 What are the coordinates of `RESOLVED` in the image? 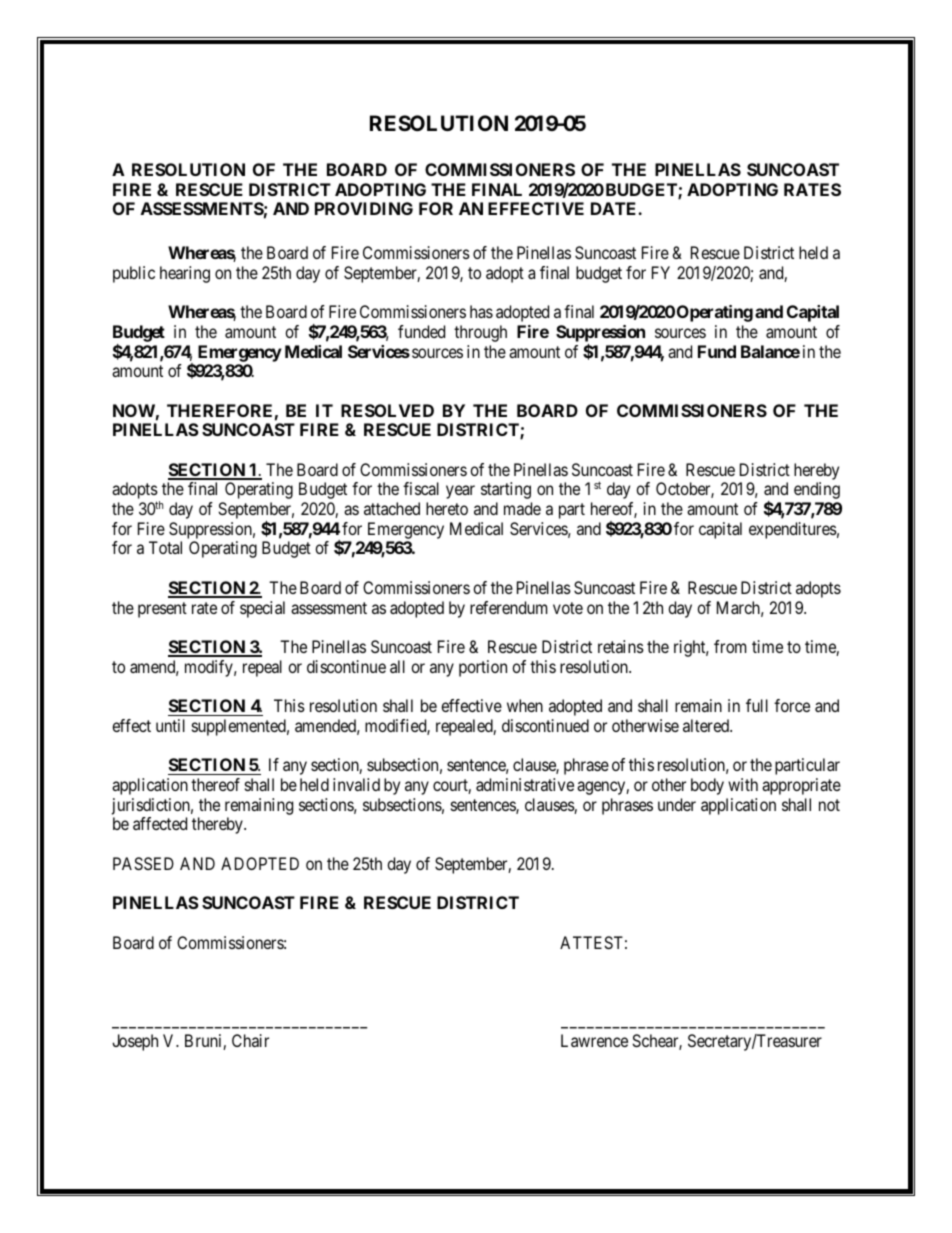 It's located at (387, 410).
